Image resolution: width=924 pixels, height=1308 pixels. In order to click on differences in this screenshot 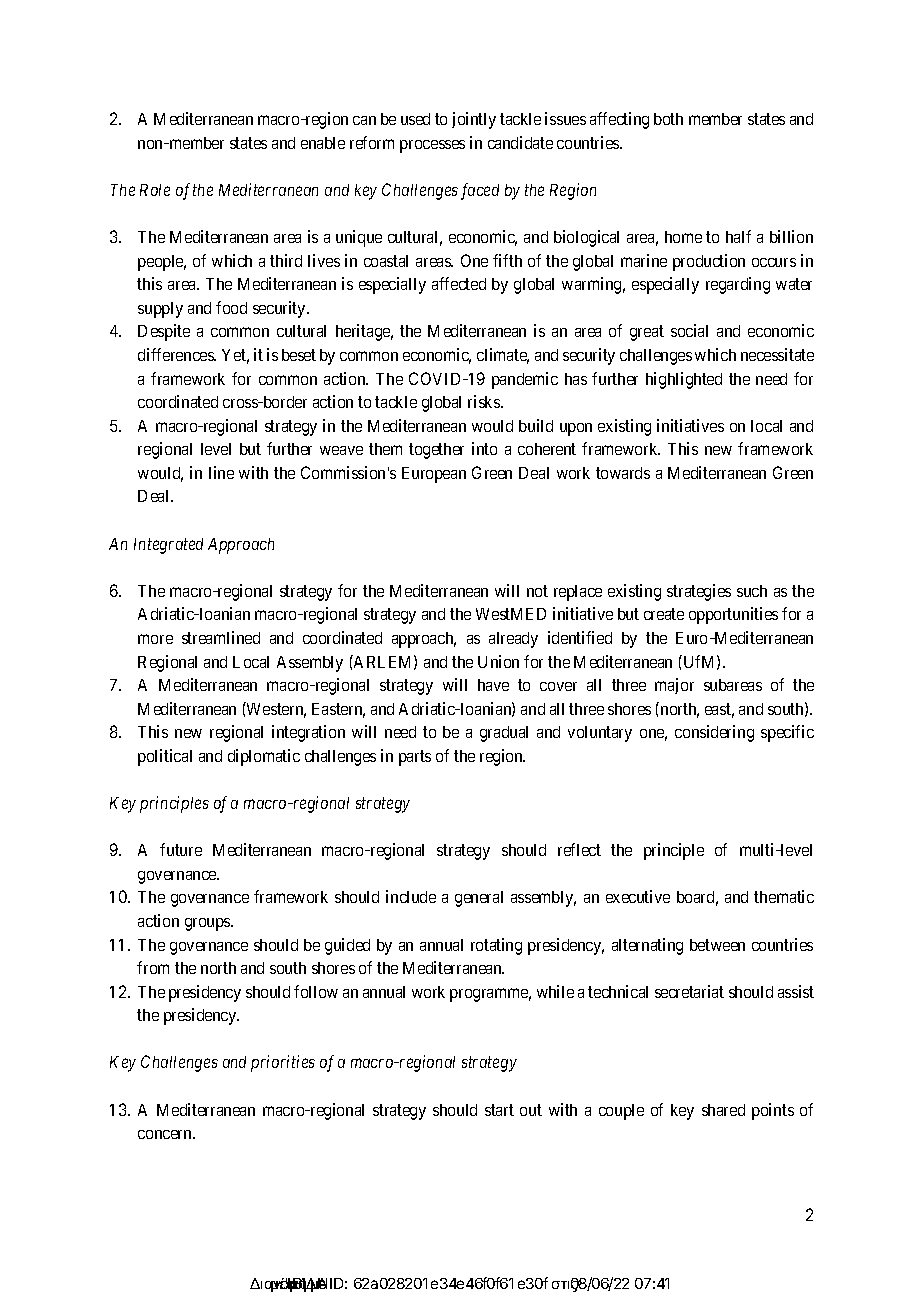, I will do `click(177, 354)`.
